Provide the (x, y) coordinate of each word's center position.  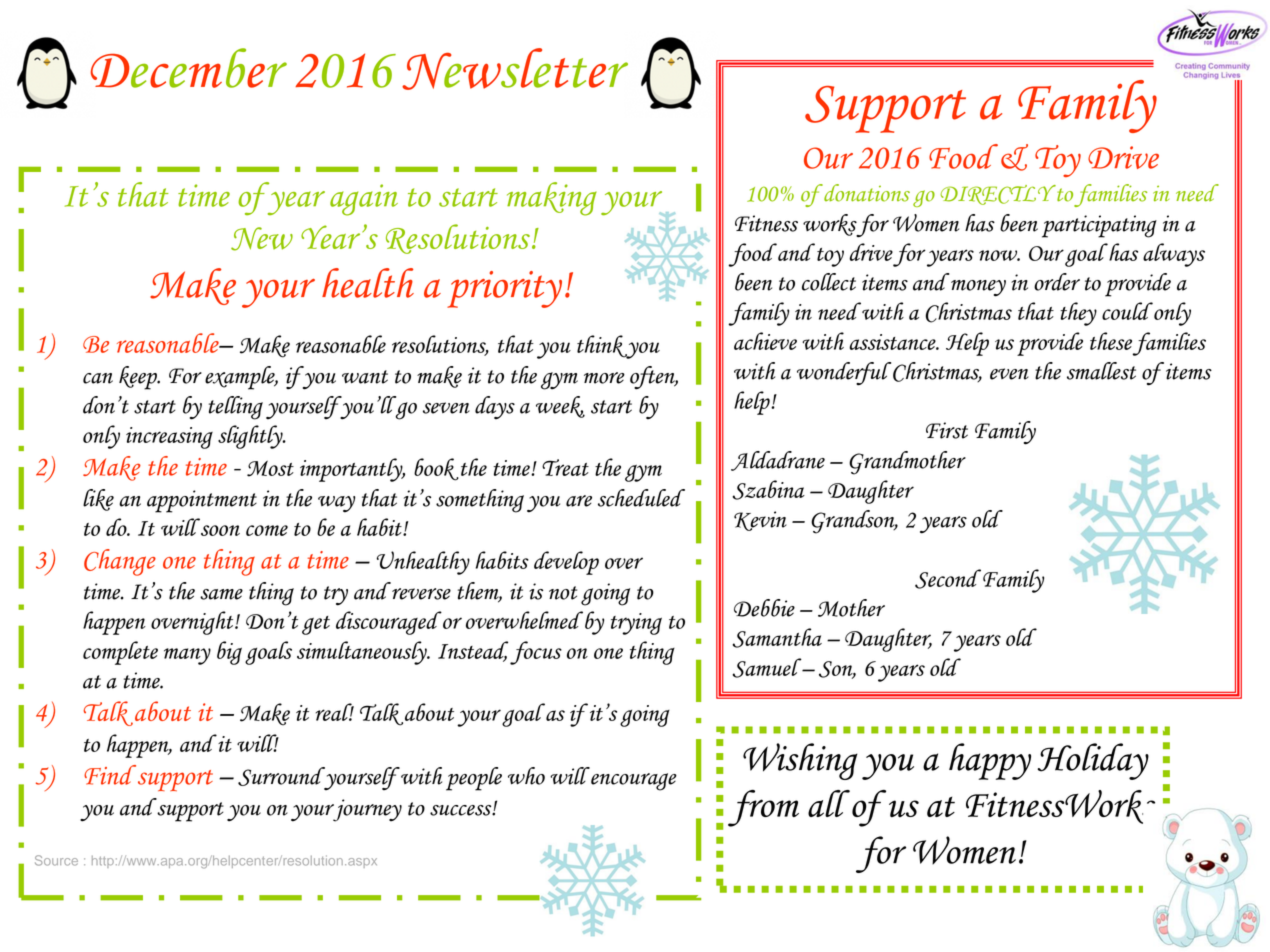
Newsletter (515, 69)
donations (866, 193)
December (189, 68)
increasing (169, 438)
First (947, 430)
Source (56, 860)
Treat (565, 467)
